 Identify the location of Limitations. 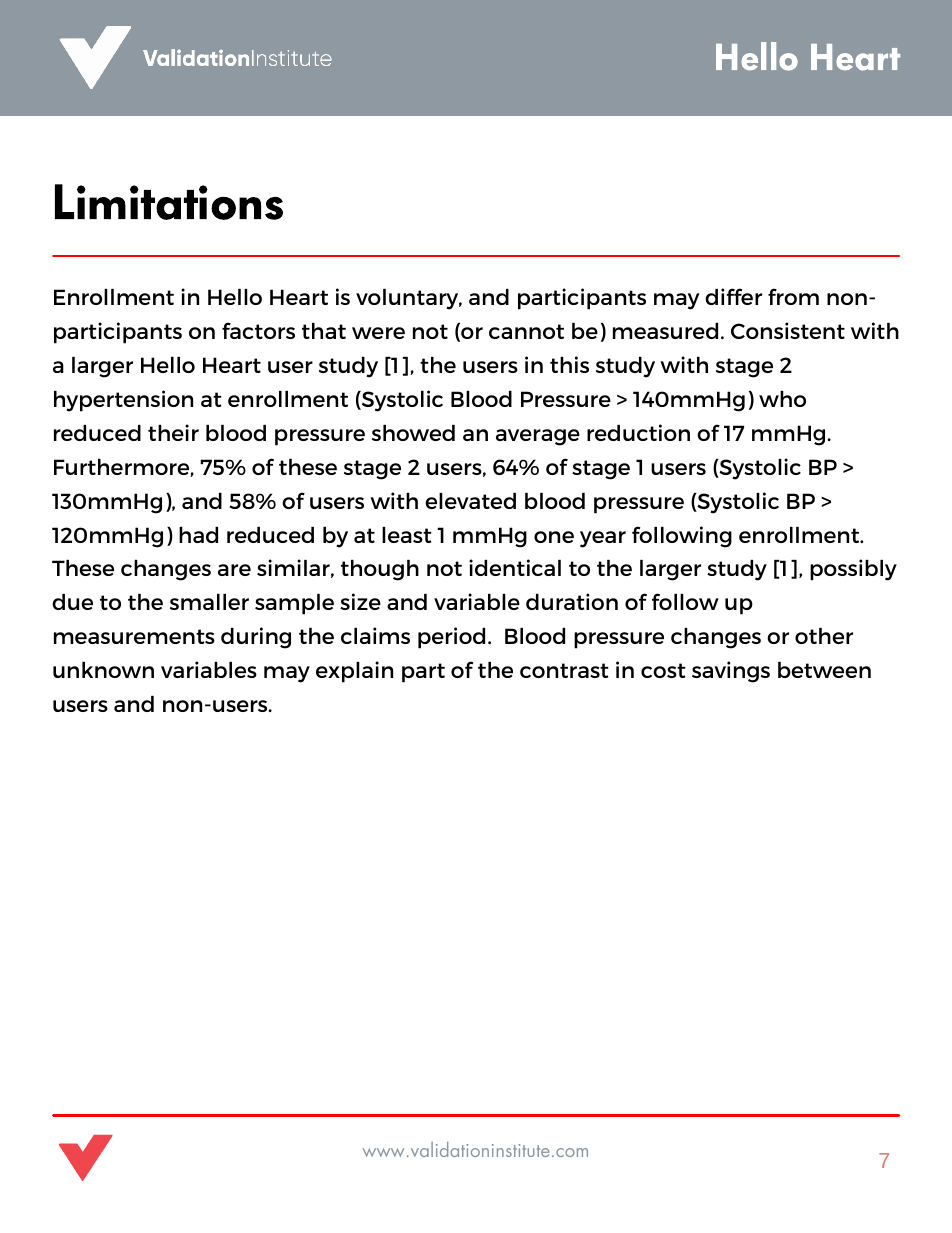
(169, 202).
